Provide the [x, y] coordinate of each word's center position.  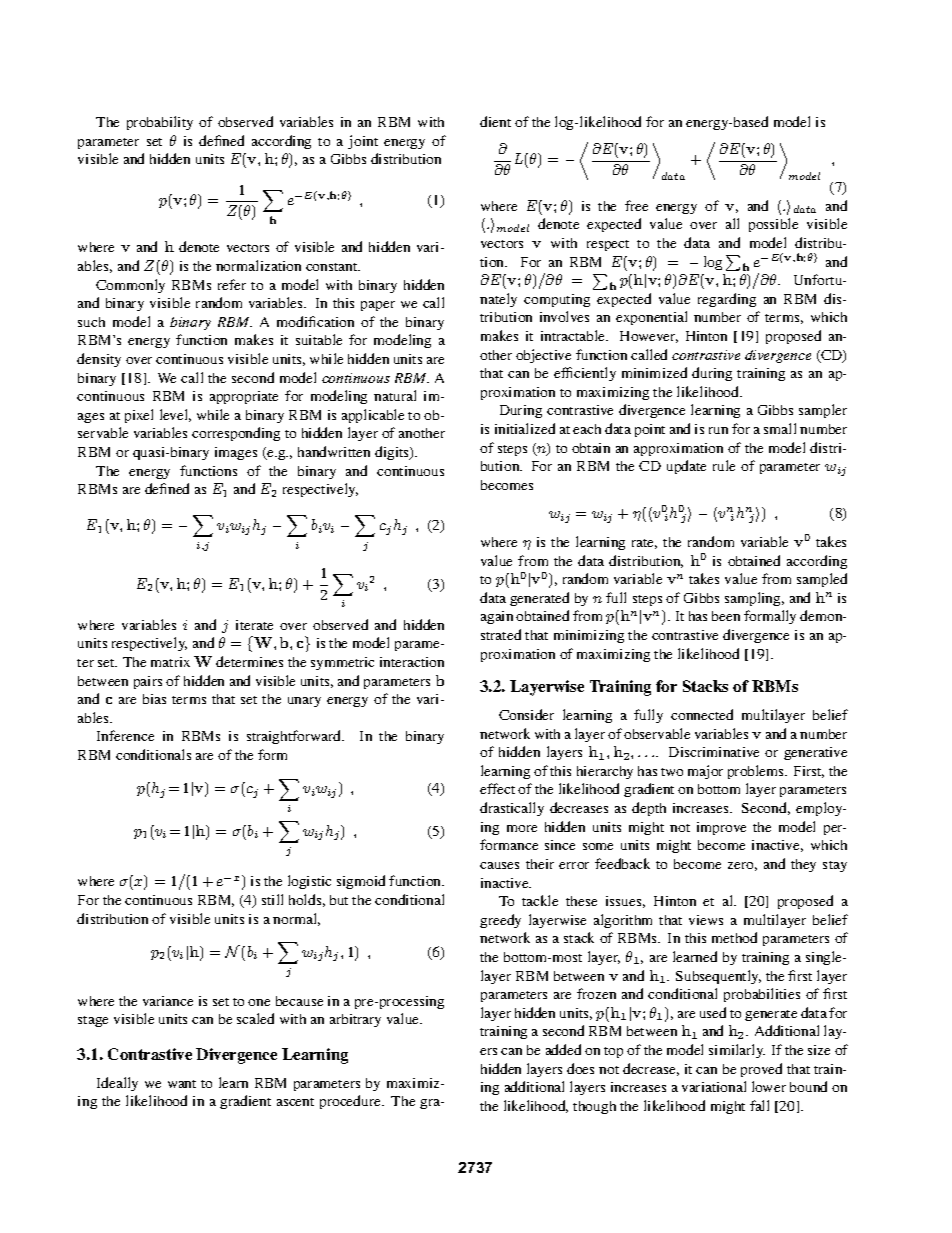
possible [773, 225]
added [563, 1049]
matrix [170, 662]
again [497, 617]
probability [160, 123]
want [182, 1084]
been [726, 616]
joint [363, 142]
